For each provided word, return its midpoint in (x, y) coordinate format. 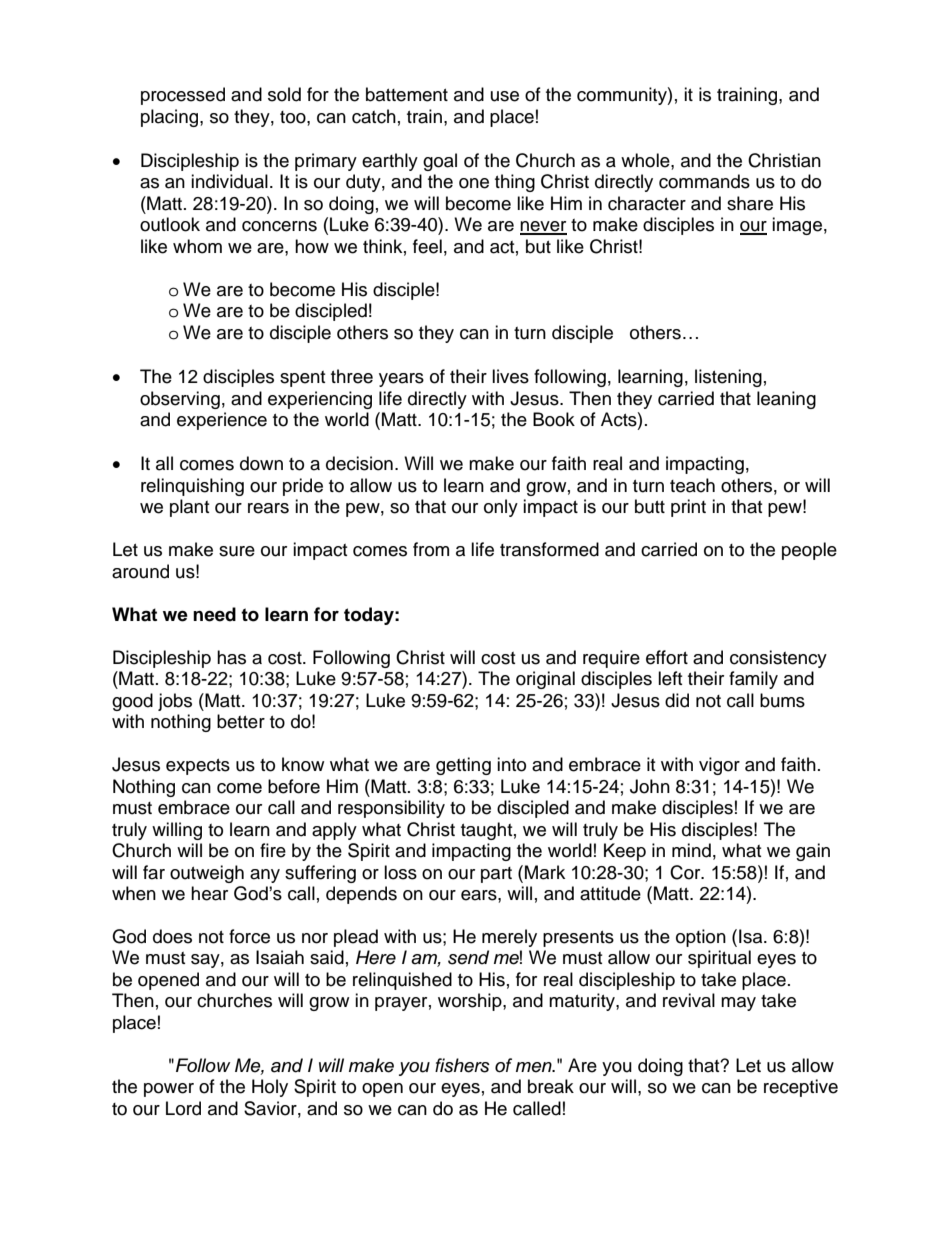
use (505, 96)
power (169, 1090)
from (431, 549)
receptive (801, 1088)
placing (171, 118)
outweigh (207, 874)
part (496, 875)
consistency (778, 659)
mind (691, 850)
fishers (462, 1065)
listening (728, 378)
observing (180, 400)
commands (704, 181)
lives (510, 376)
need (214, 614)
